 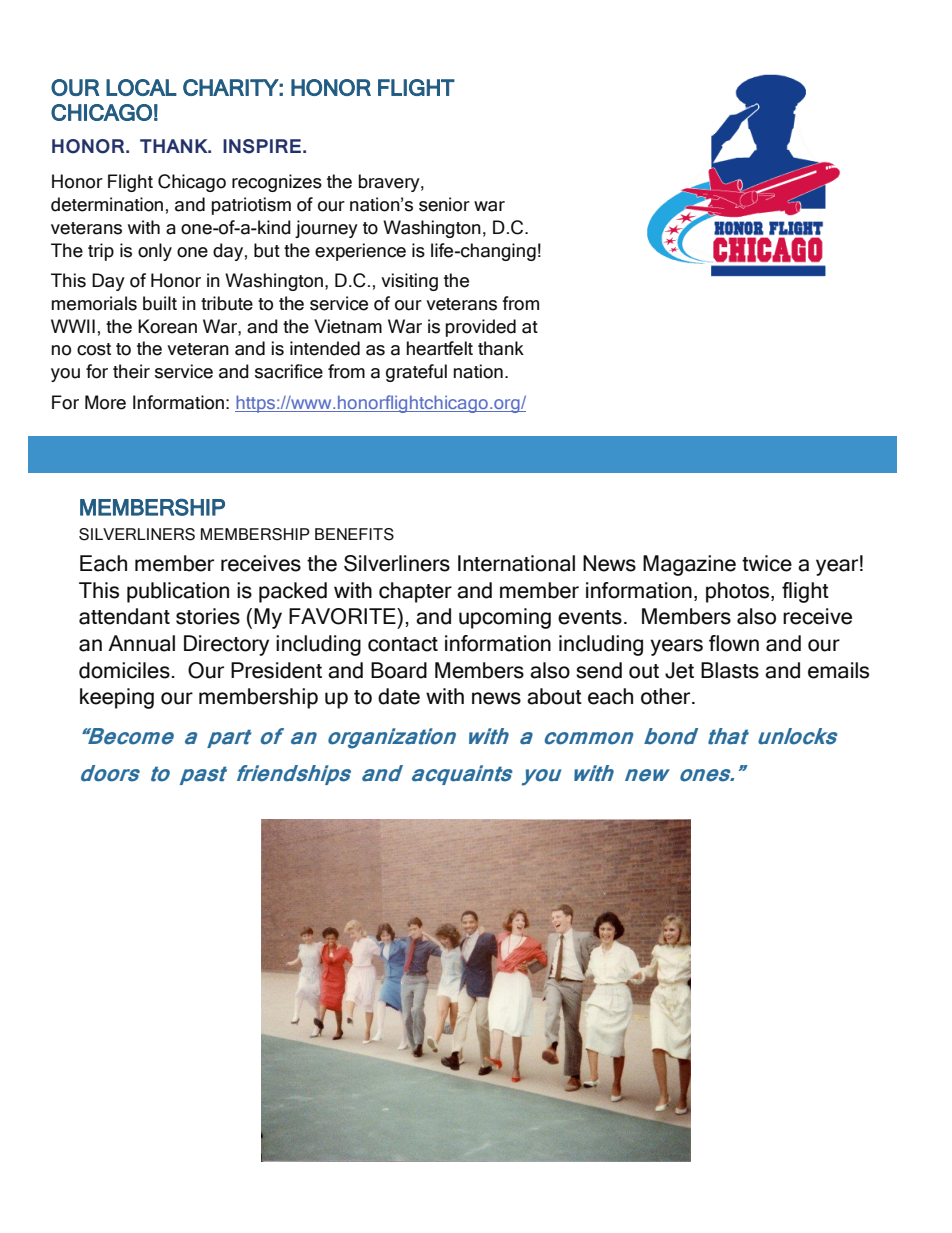 I want to click on provided, so click(x=481, y=328).
